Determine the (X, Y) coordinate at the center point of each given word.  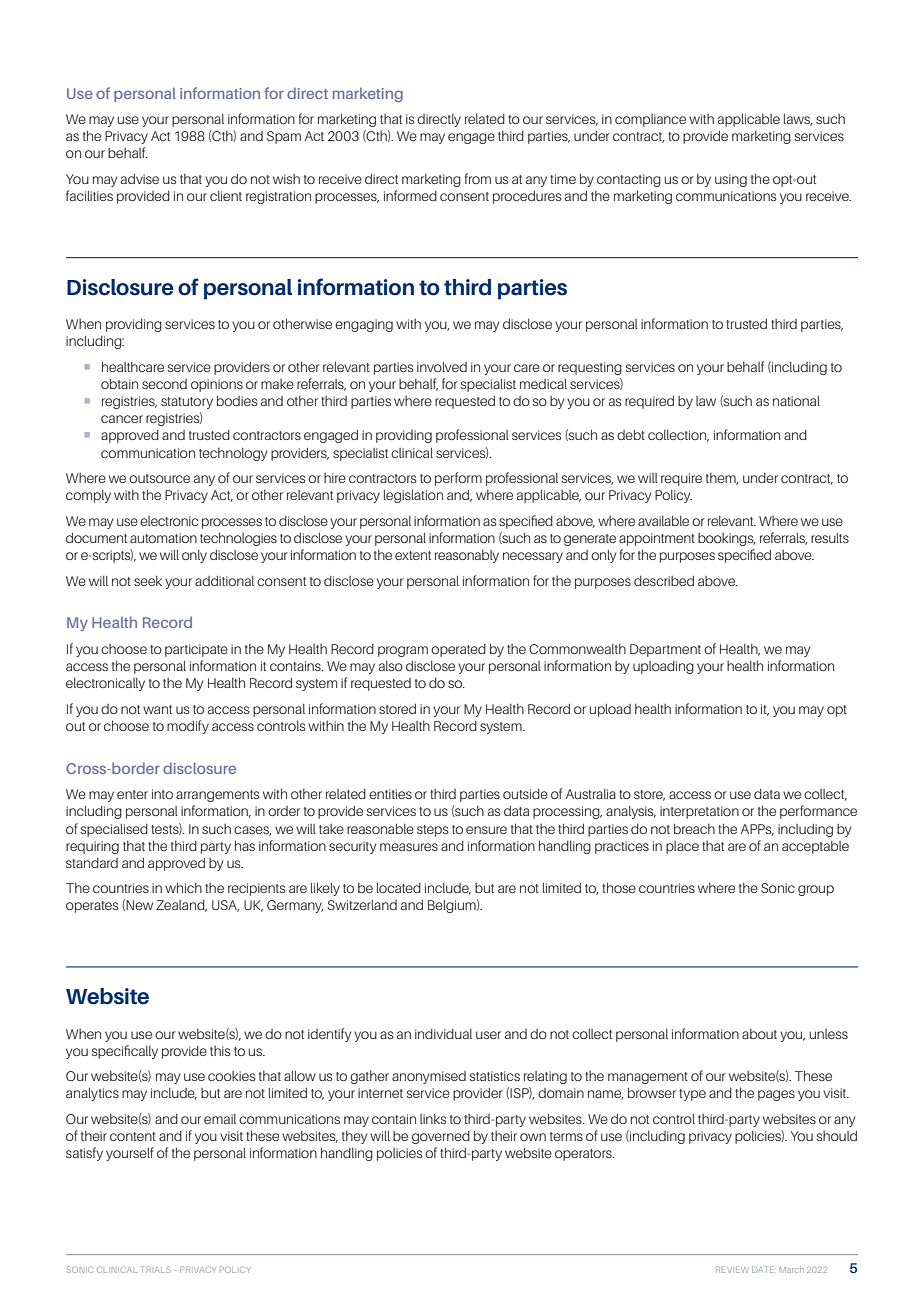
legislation (413, 496)
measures (409, 847)
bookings (726, 539)
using (731, 180)
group (816, 890)
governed (441, 1137)
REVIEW (732, 1269)
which (183, 887)
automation (163, 538)
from (478, 178)
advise (140, 179)
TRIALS (156, 1269)
